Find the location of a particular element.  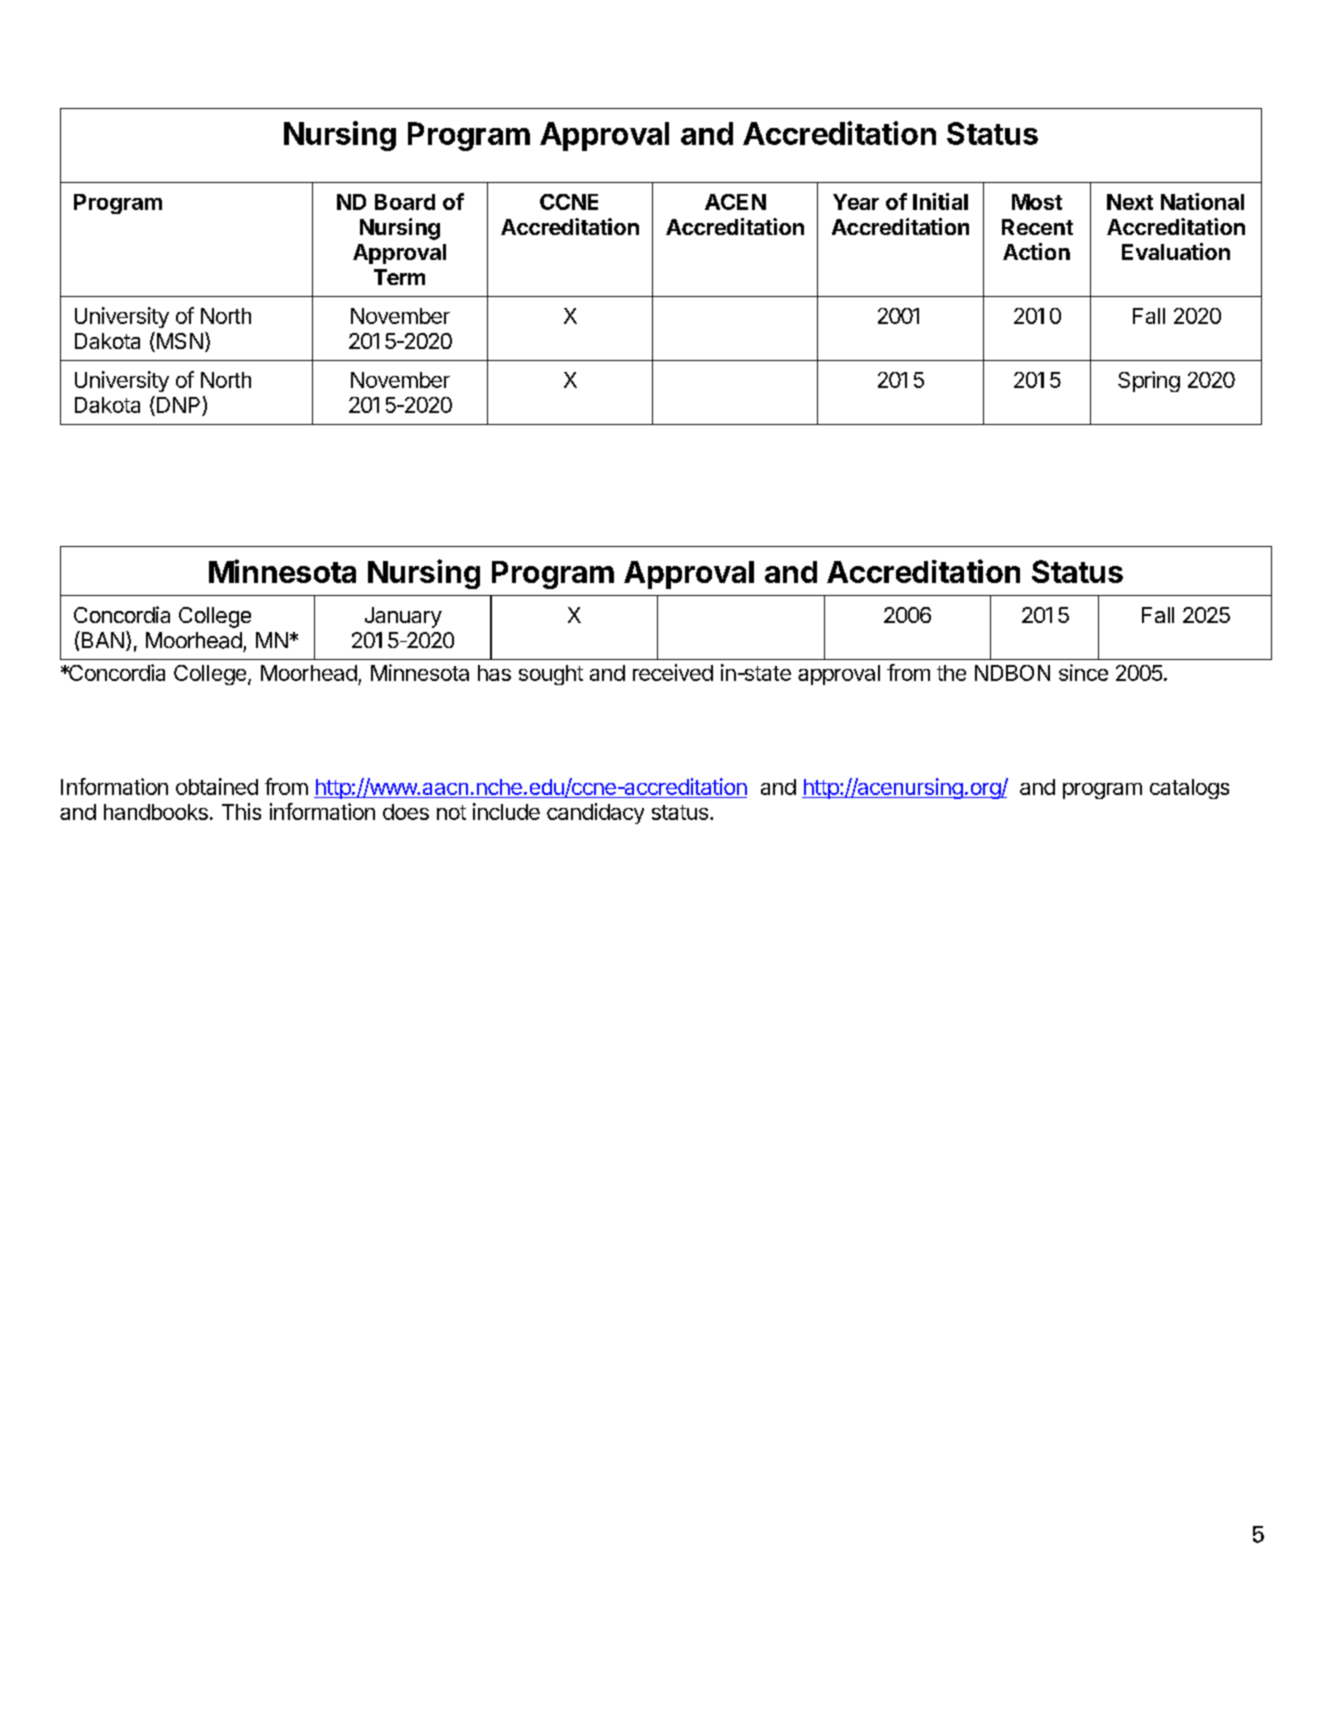

Recent is located at coordinates (1037, 227).
